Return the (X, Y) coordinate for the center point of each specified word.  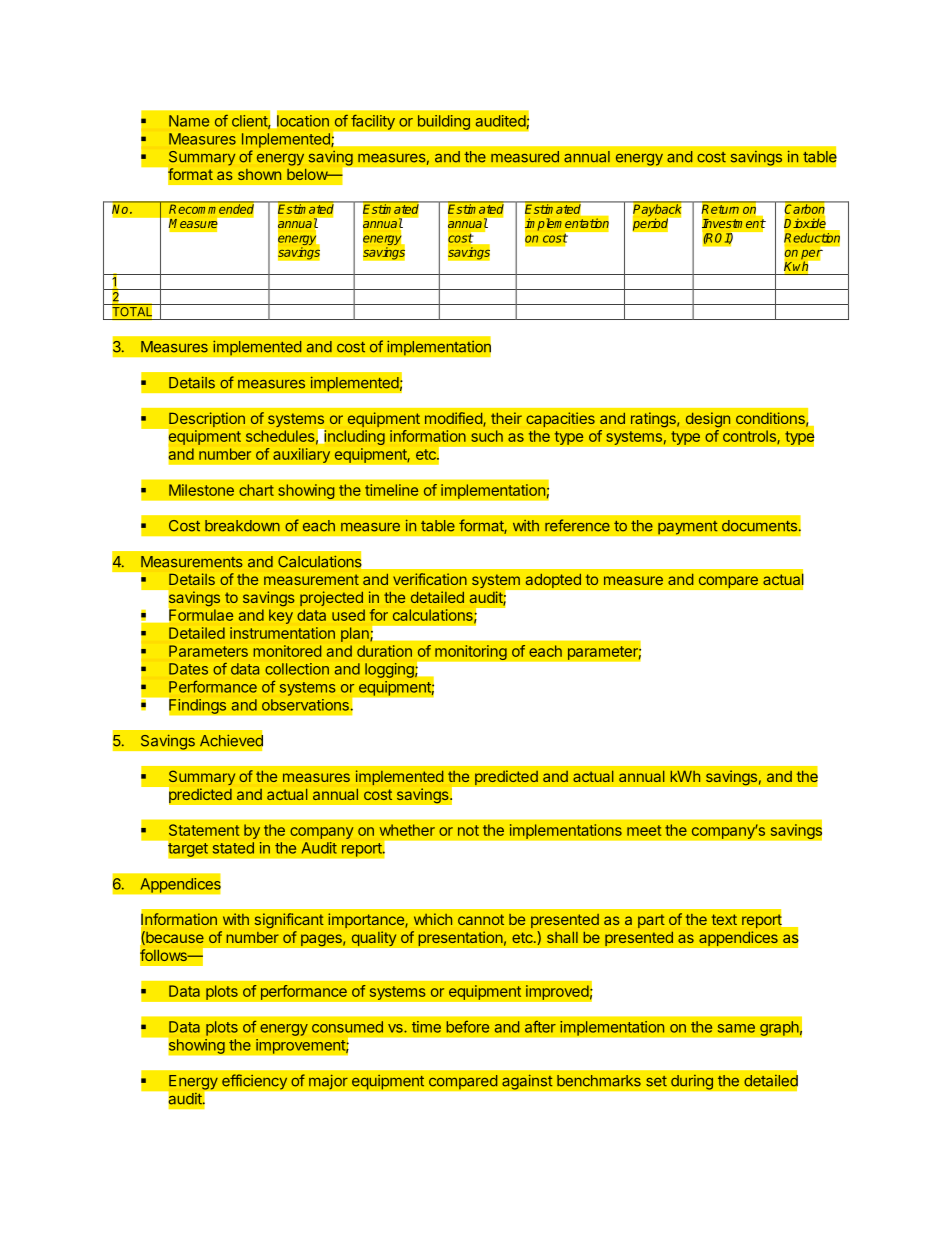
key (281, 616)
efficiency (255, 1082)
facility (373, 122)
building (444, 122)
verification (430, 579)
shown (259, 174)
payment (688, 527)
